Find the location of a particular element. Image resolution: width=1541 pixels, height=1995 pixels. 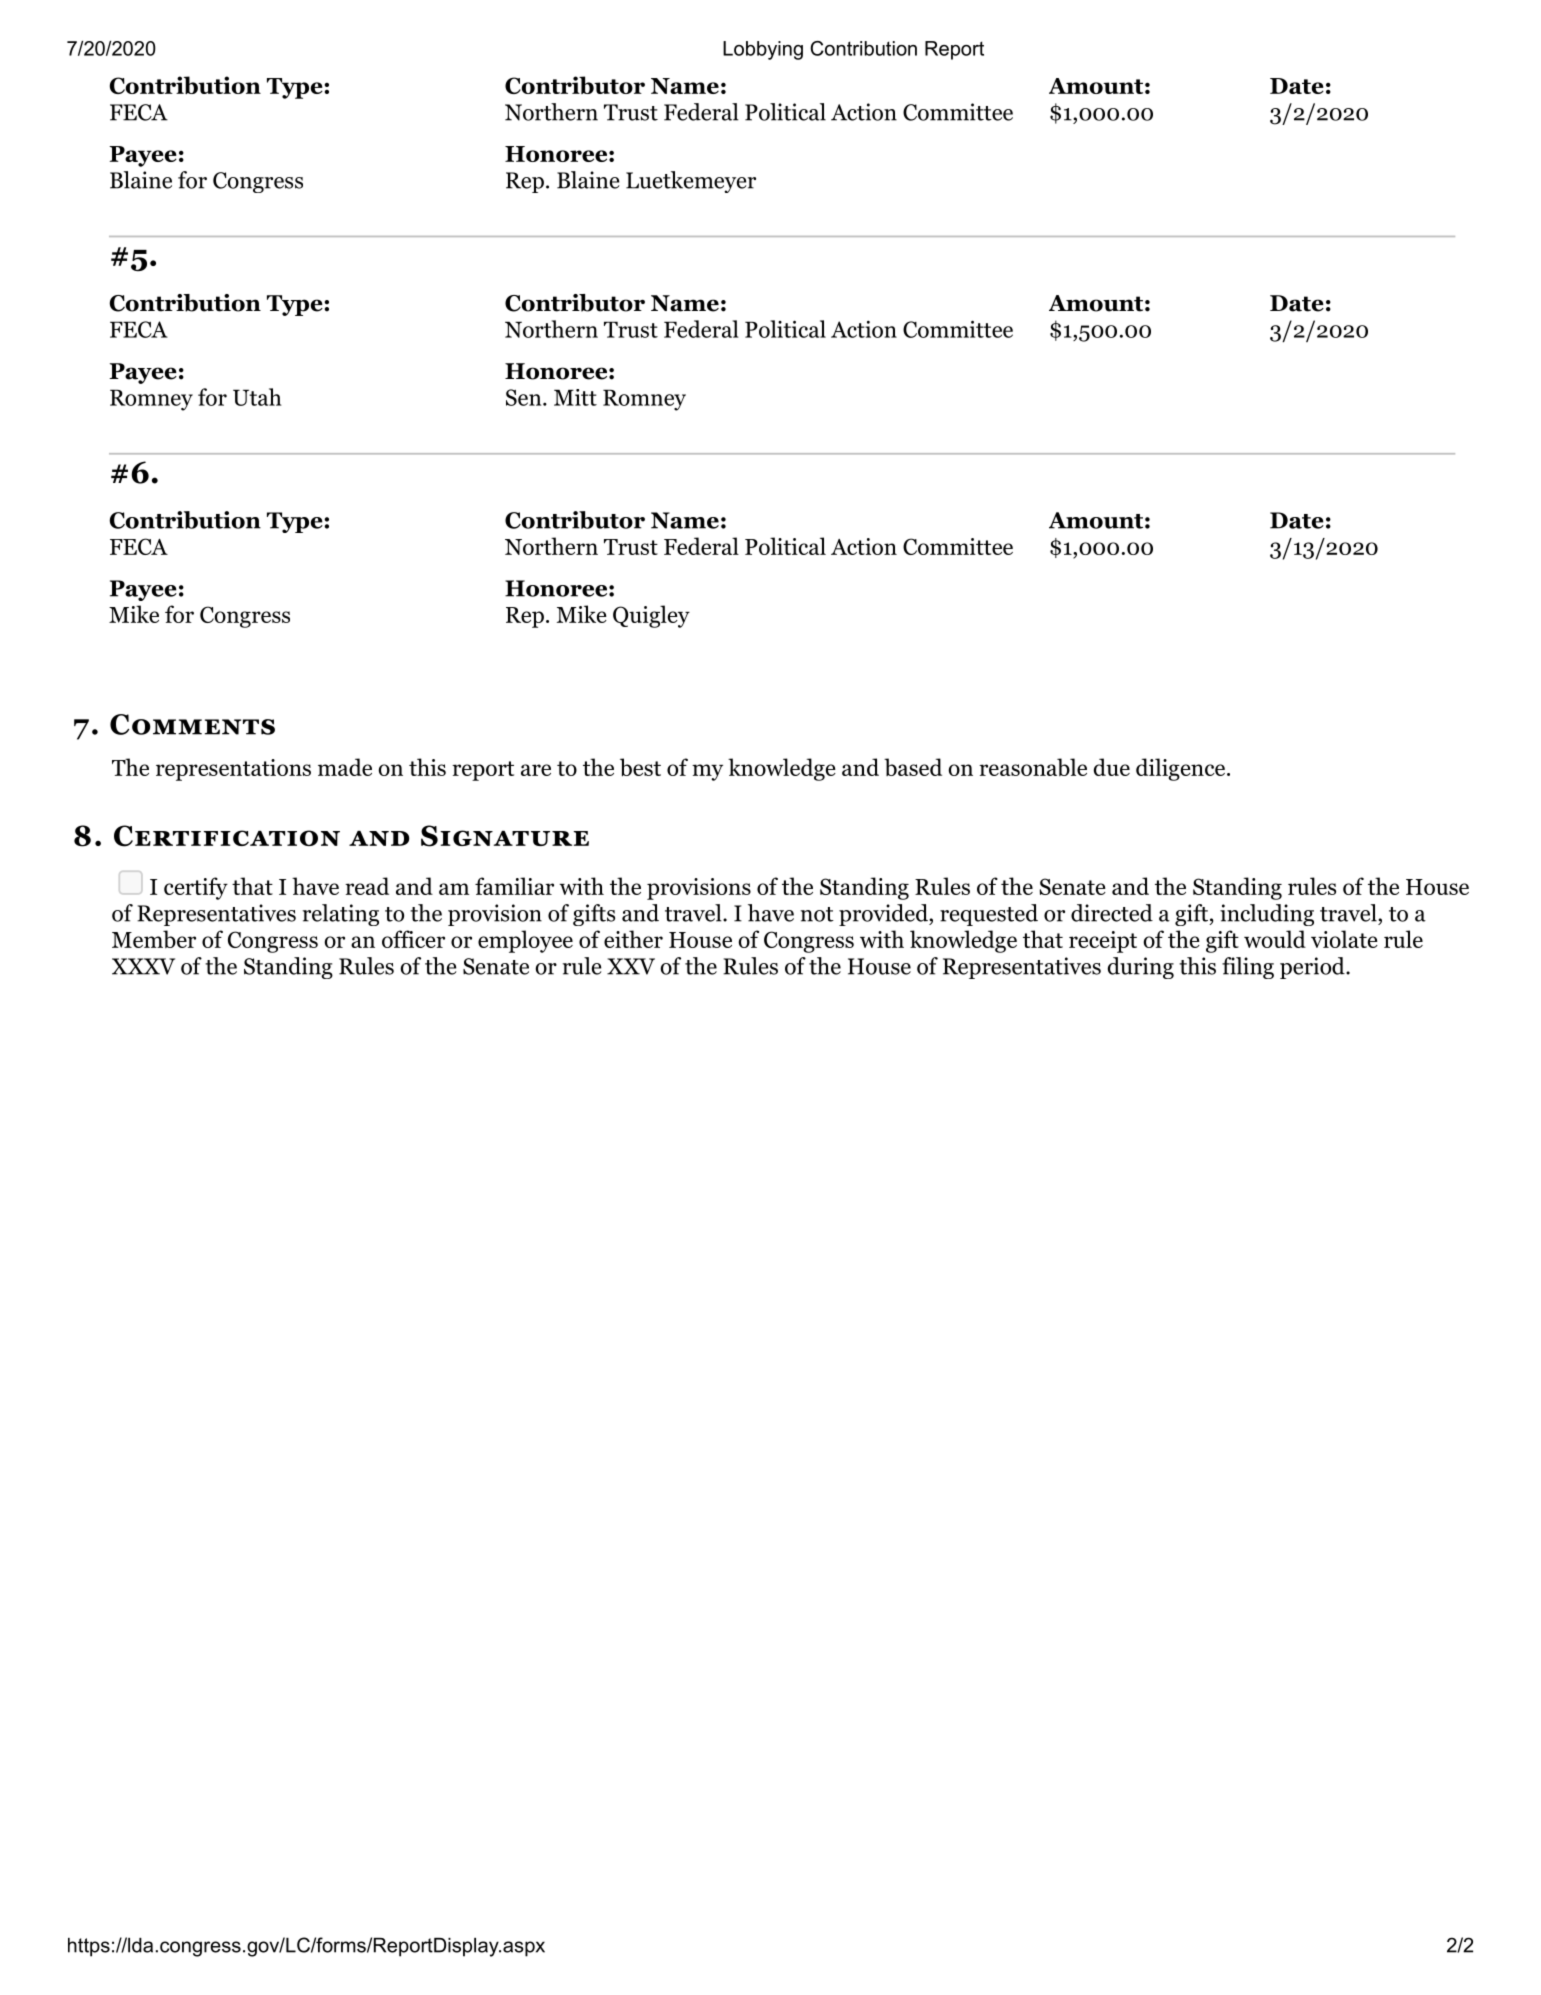

relating is located at coordinates (341, 915).
